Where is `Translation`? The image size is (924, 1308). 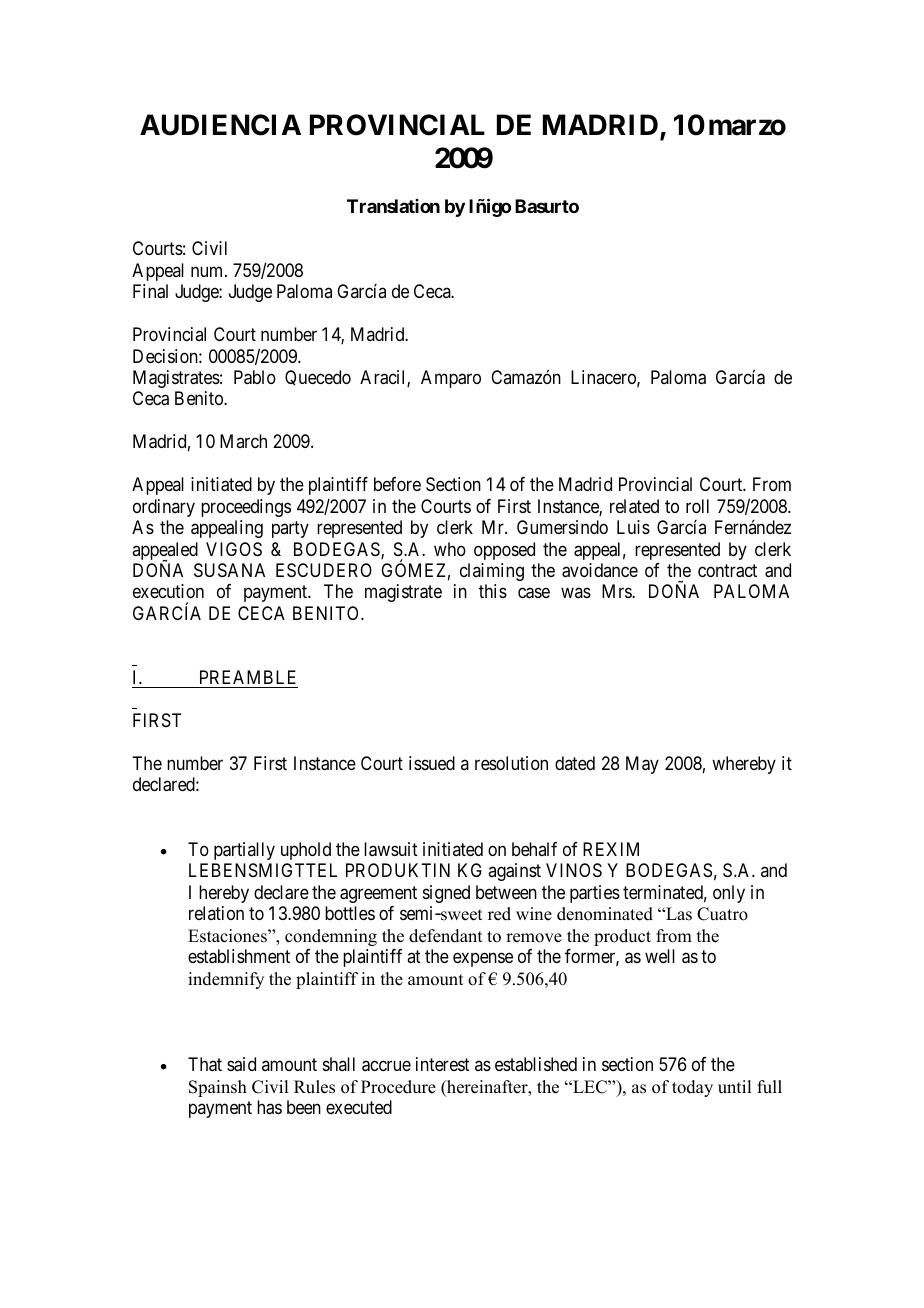 Translation is located at coordinates (393, 206).
